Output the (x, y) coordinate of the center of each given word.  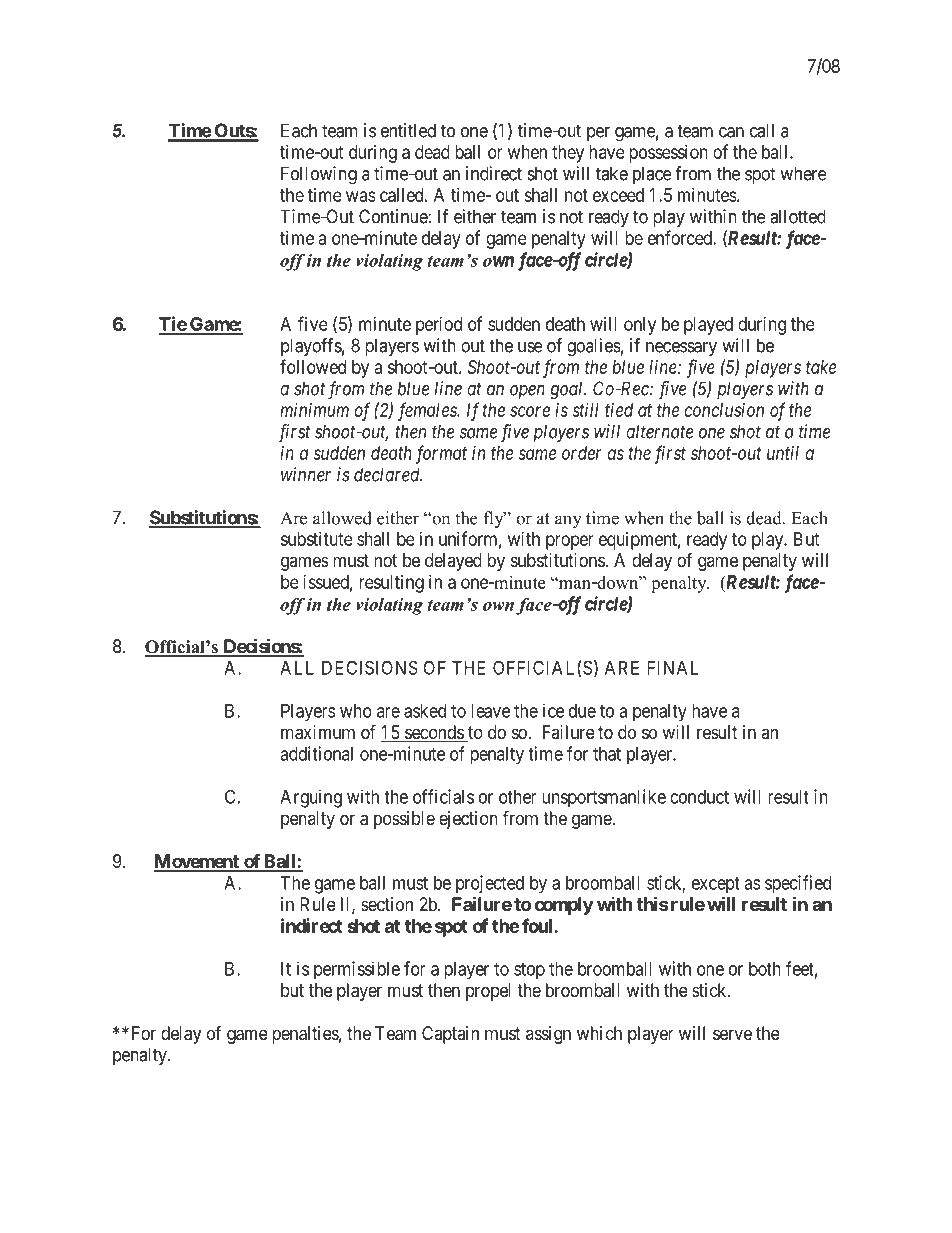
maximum (318, 732)
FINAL (673, 668)
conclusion (724, 410)
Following (319, 175)
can (731, 132)
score (530, 411)
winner (306, 474)
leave (490, 711)
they (568, 154)
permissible (357, 970)
